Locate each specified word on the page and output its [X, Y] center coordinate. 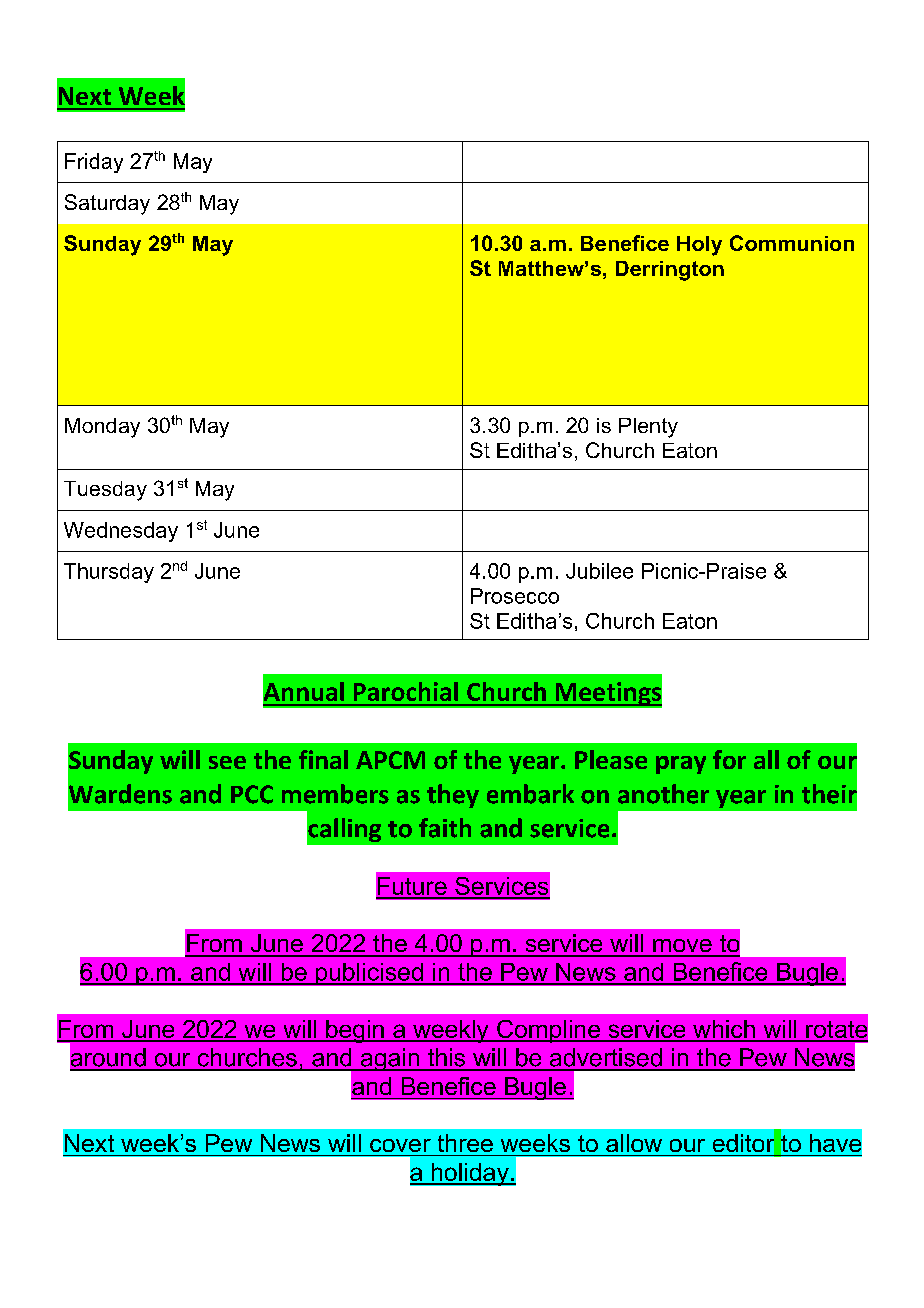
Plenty [648, 428]
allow [634, 1143]
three [465, 1143]
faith [445, 828]
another [663, 794]
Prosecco [515, 596]
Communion [792, 243]
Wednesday [121, 532]
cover [400, 1145]
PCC [252, 794]
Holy [699, 246]
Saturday [107, 204]
